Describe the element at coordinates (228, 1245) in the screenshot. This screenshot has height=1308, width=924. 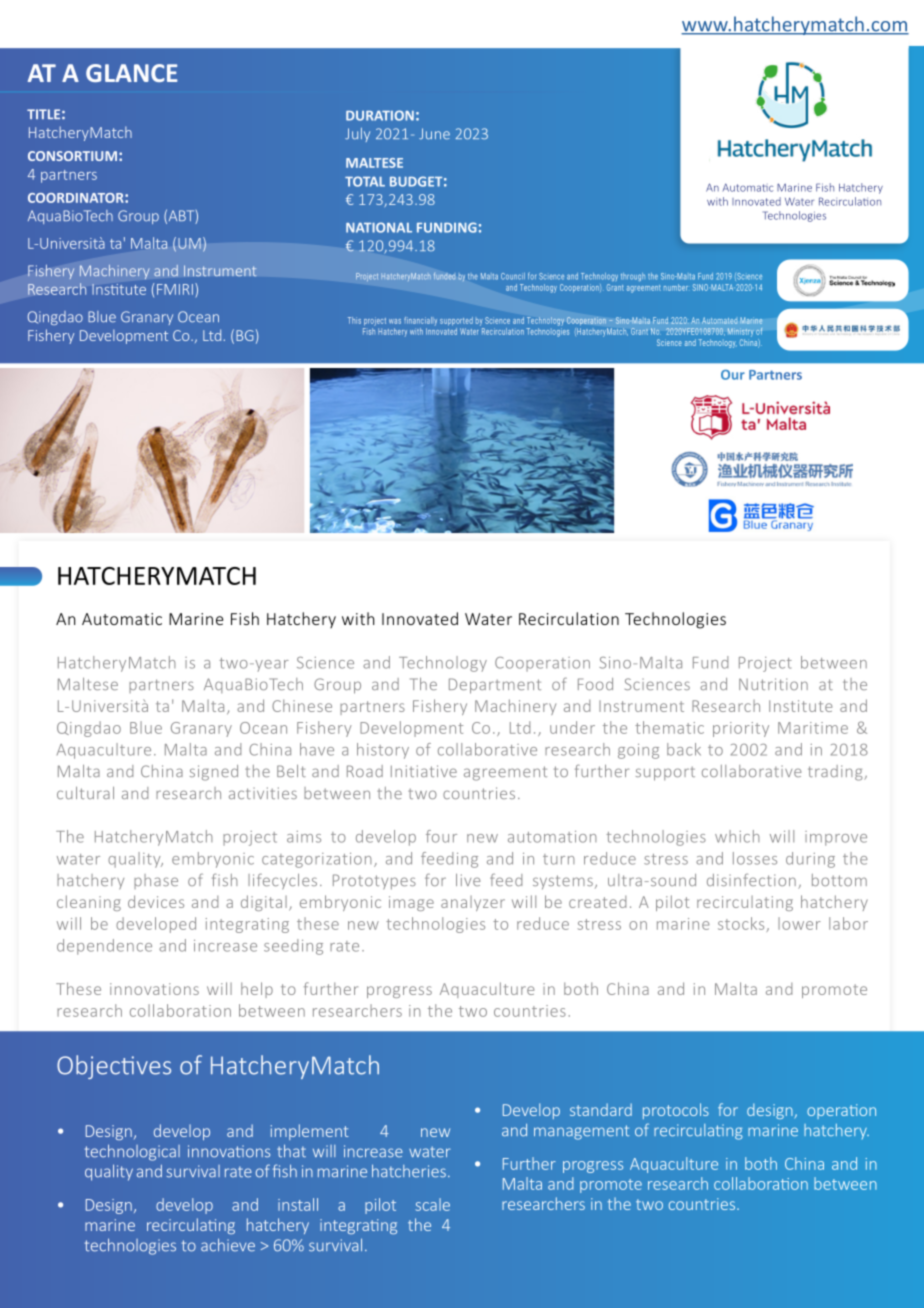
I see `achieve` at that location.
